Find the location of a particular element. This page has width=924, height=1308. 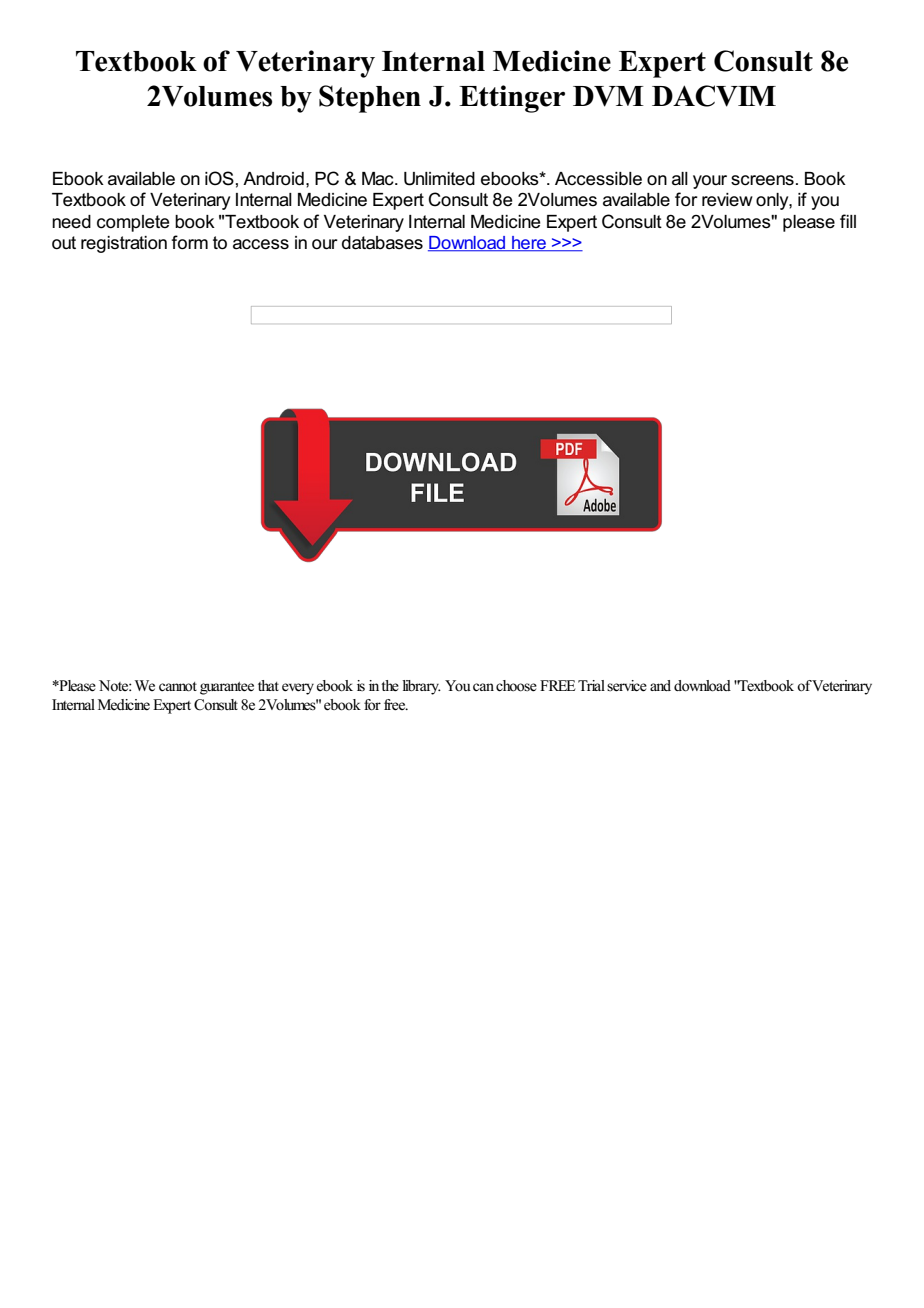

here is located at coordinates (529, 244).
